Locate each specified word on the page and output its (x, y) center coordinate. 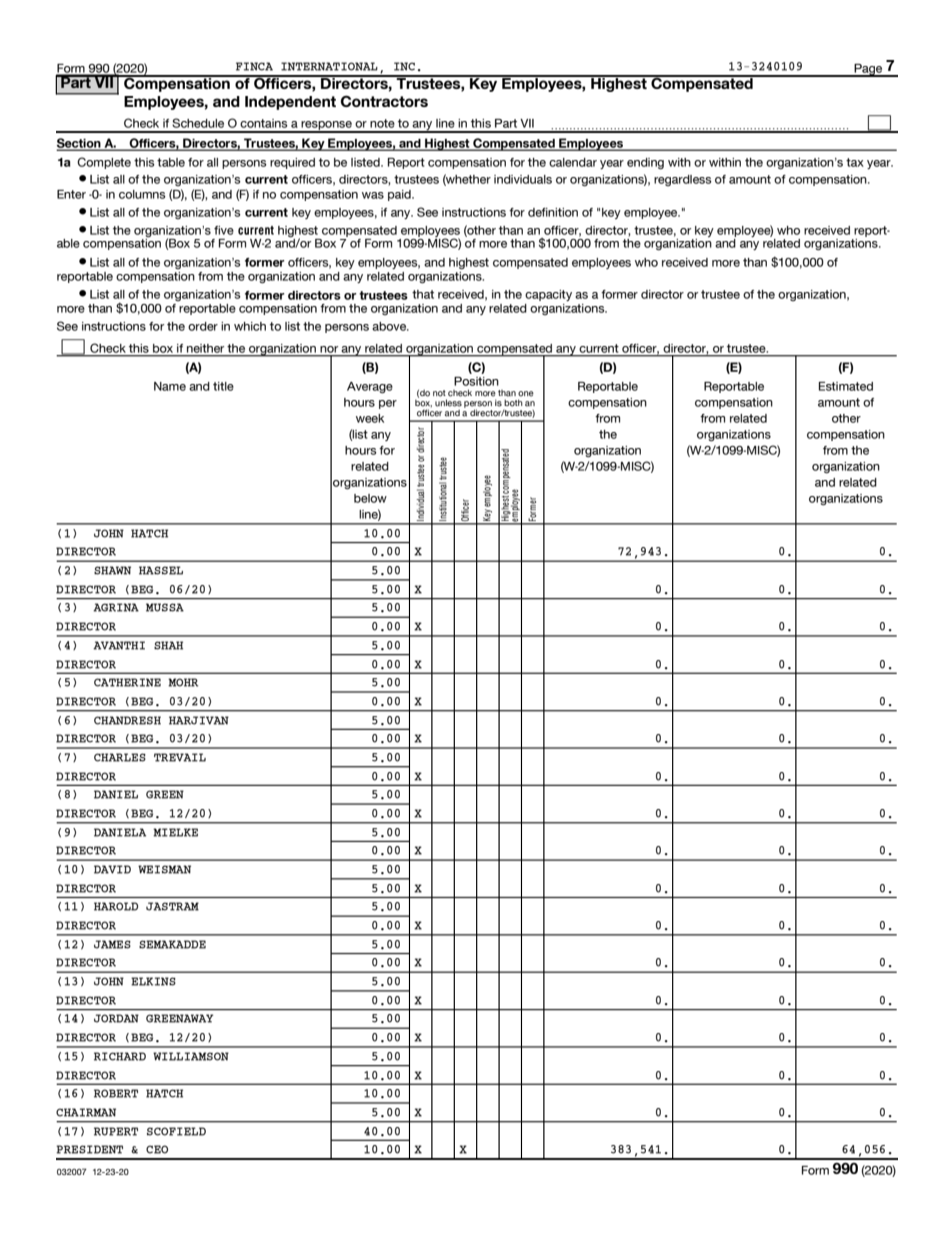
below (370, 498)
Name (170, 386)
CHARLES (120, 757)
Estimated (846, 386)
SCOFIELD (176, 1131)
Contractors (384, 101)
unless (448, 403)
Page (868, 70)
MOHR (183, 682)
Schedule (198, 123)
